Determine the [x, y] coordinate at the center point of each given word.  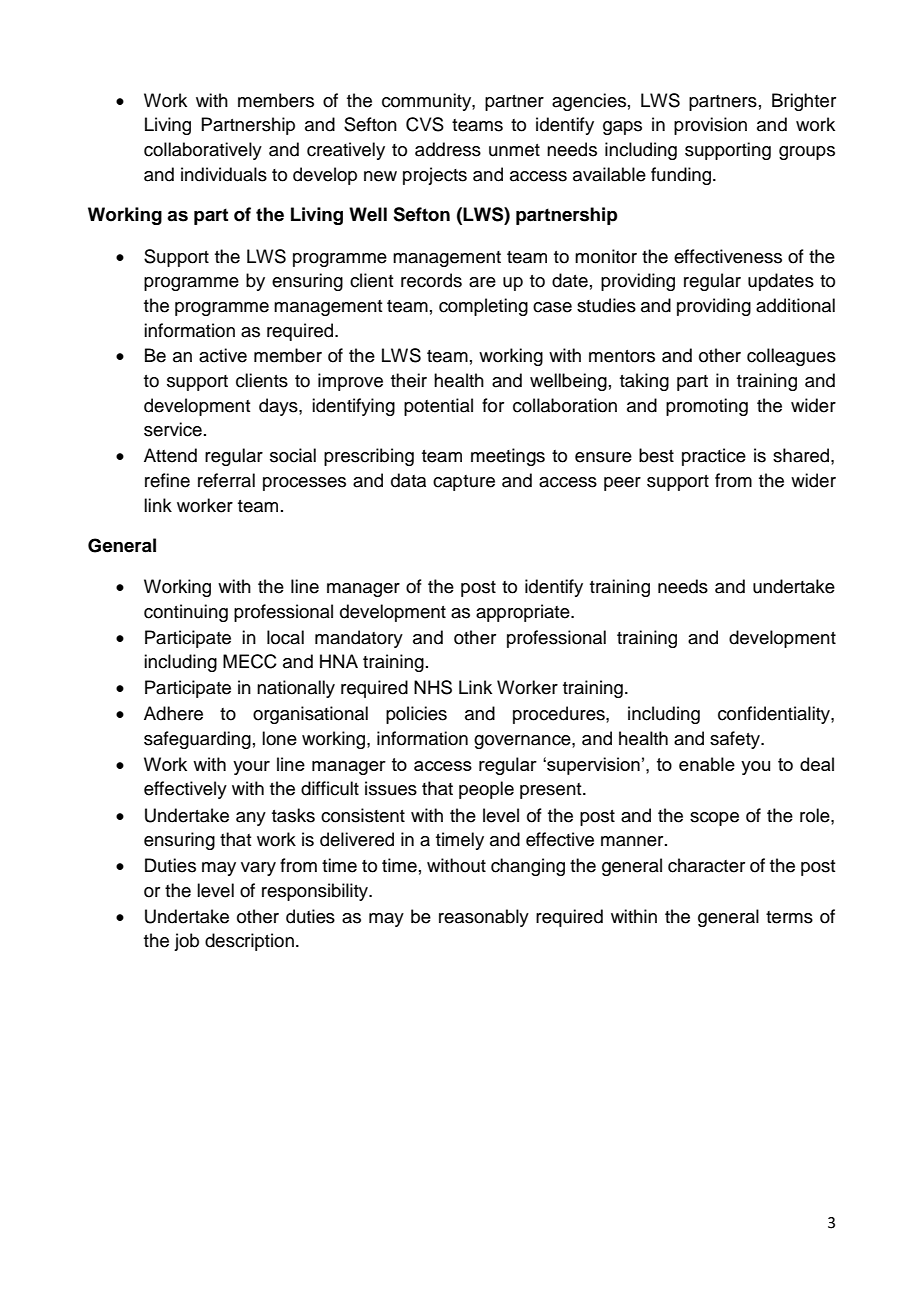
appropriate [524, 613]
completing [483, 307]
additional [795, 305]
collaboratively [203, 151]
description [249, 942]
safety [736, 740]
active [223, 355]
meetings [508, 457]
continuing [186, 613]
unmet [514, 150]
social [293, 455]
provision [710, 126]
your [251, 768]
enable [707, 764]
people [486, 790]
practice [714, 457]
